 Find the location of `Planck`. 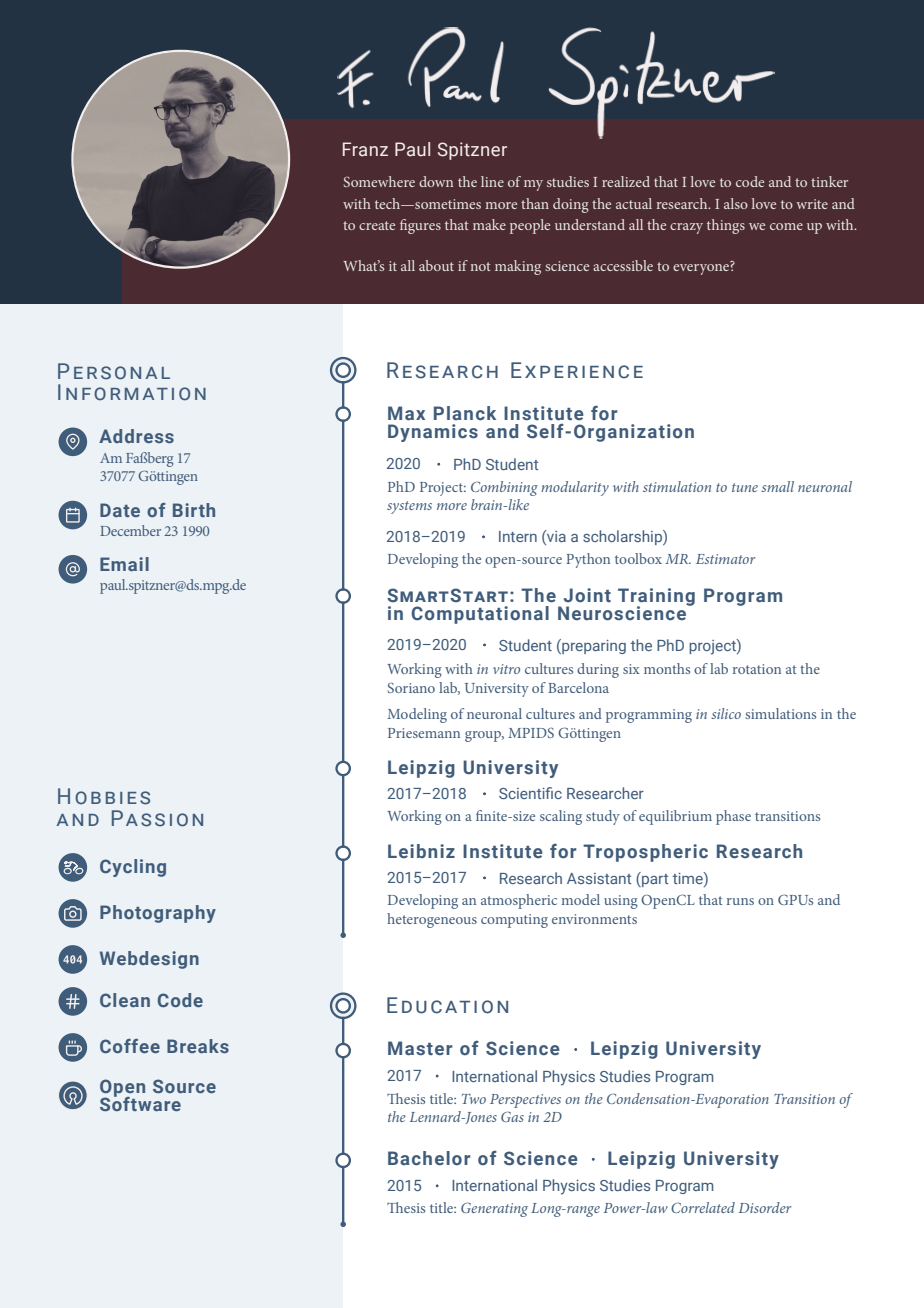

Planck is located at coordinates (465, 413).
